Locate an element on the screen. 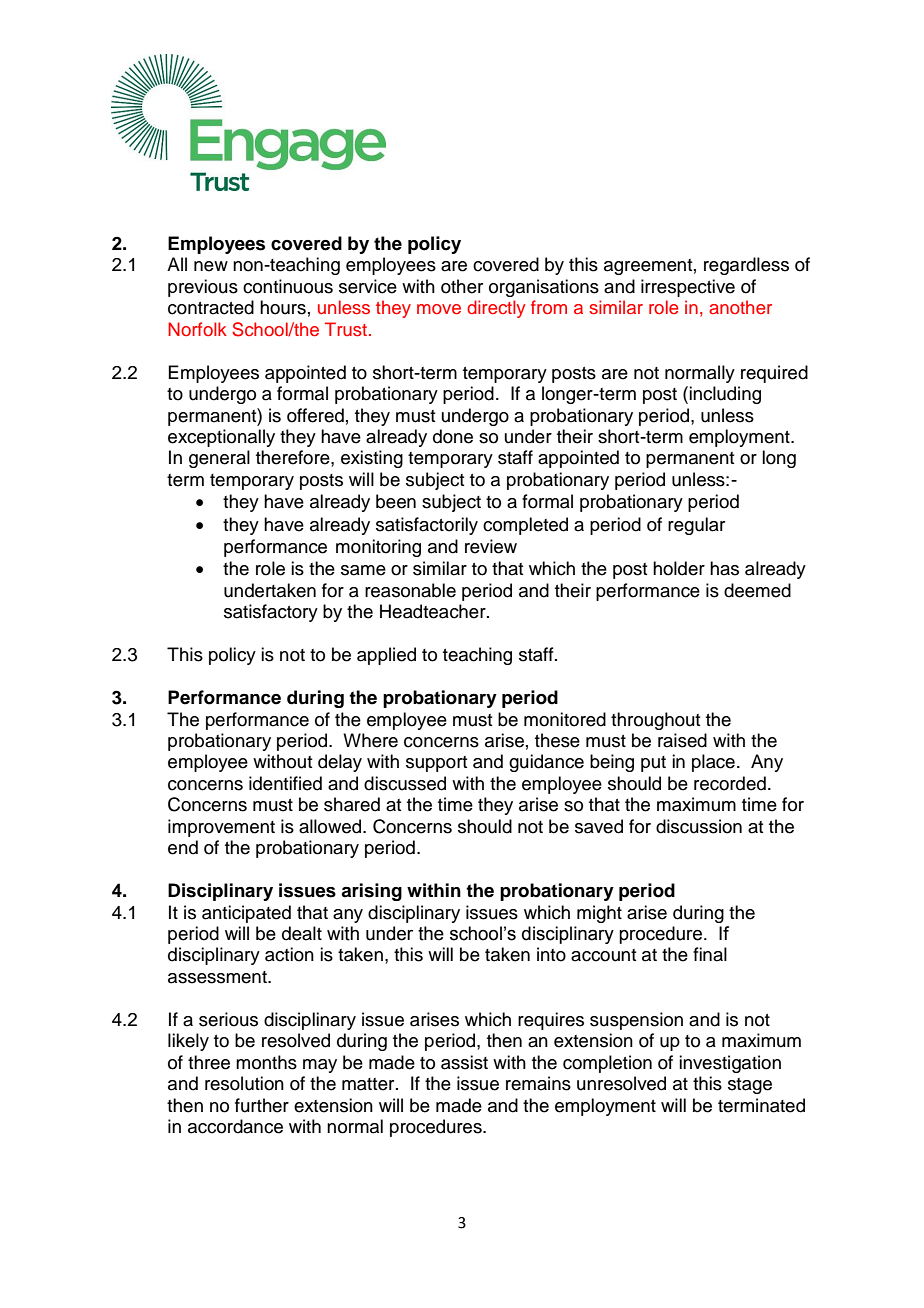 The image size is (924, 1308). review is located at coordinates (491, 546).
